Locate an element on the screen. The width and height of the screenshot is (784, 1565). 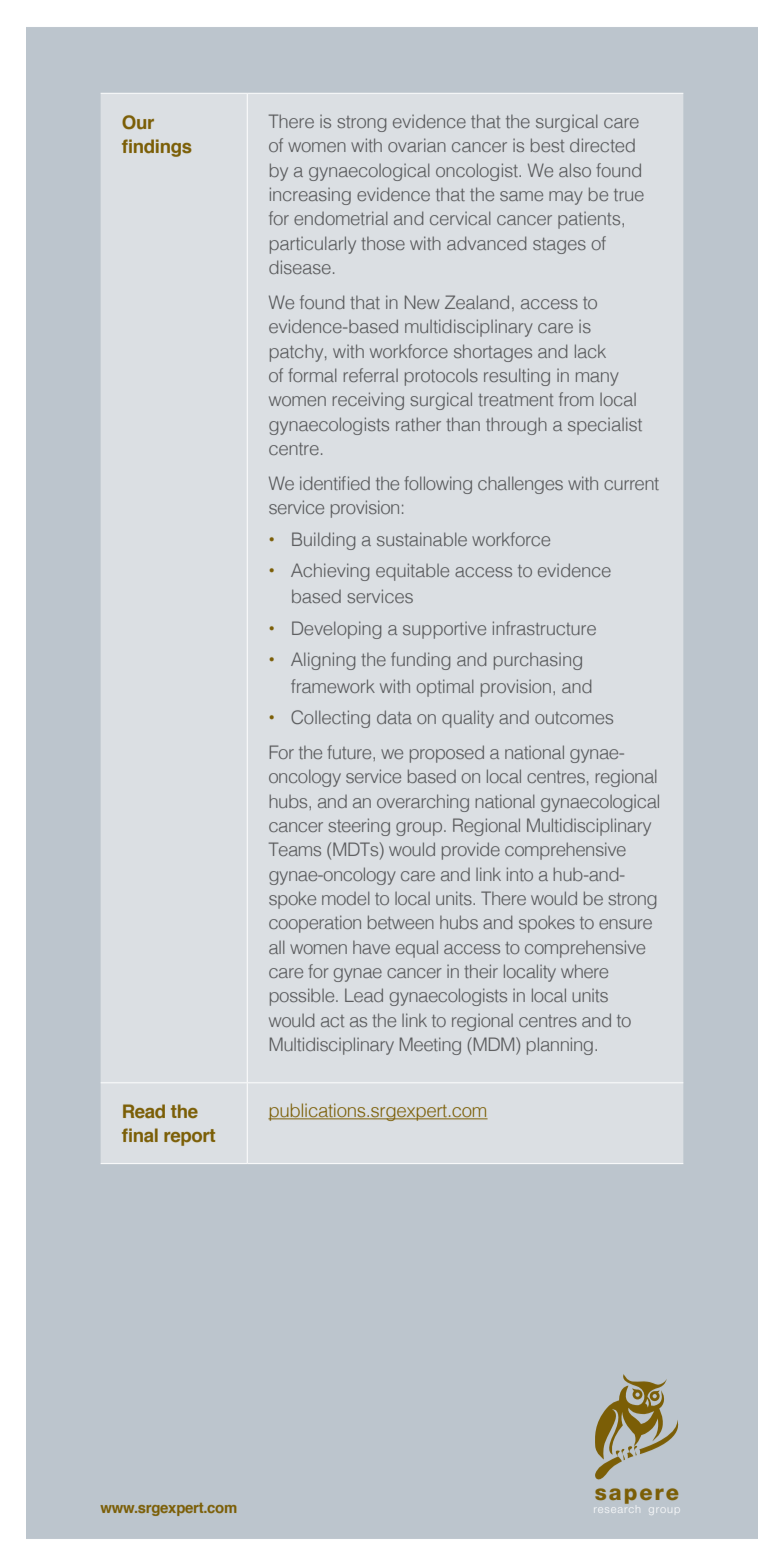
report is located at coordinates (189, 1137).
